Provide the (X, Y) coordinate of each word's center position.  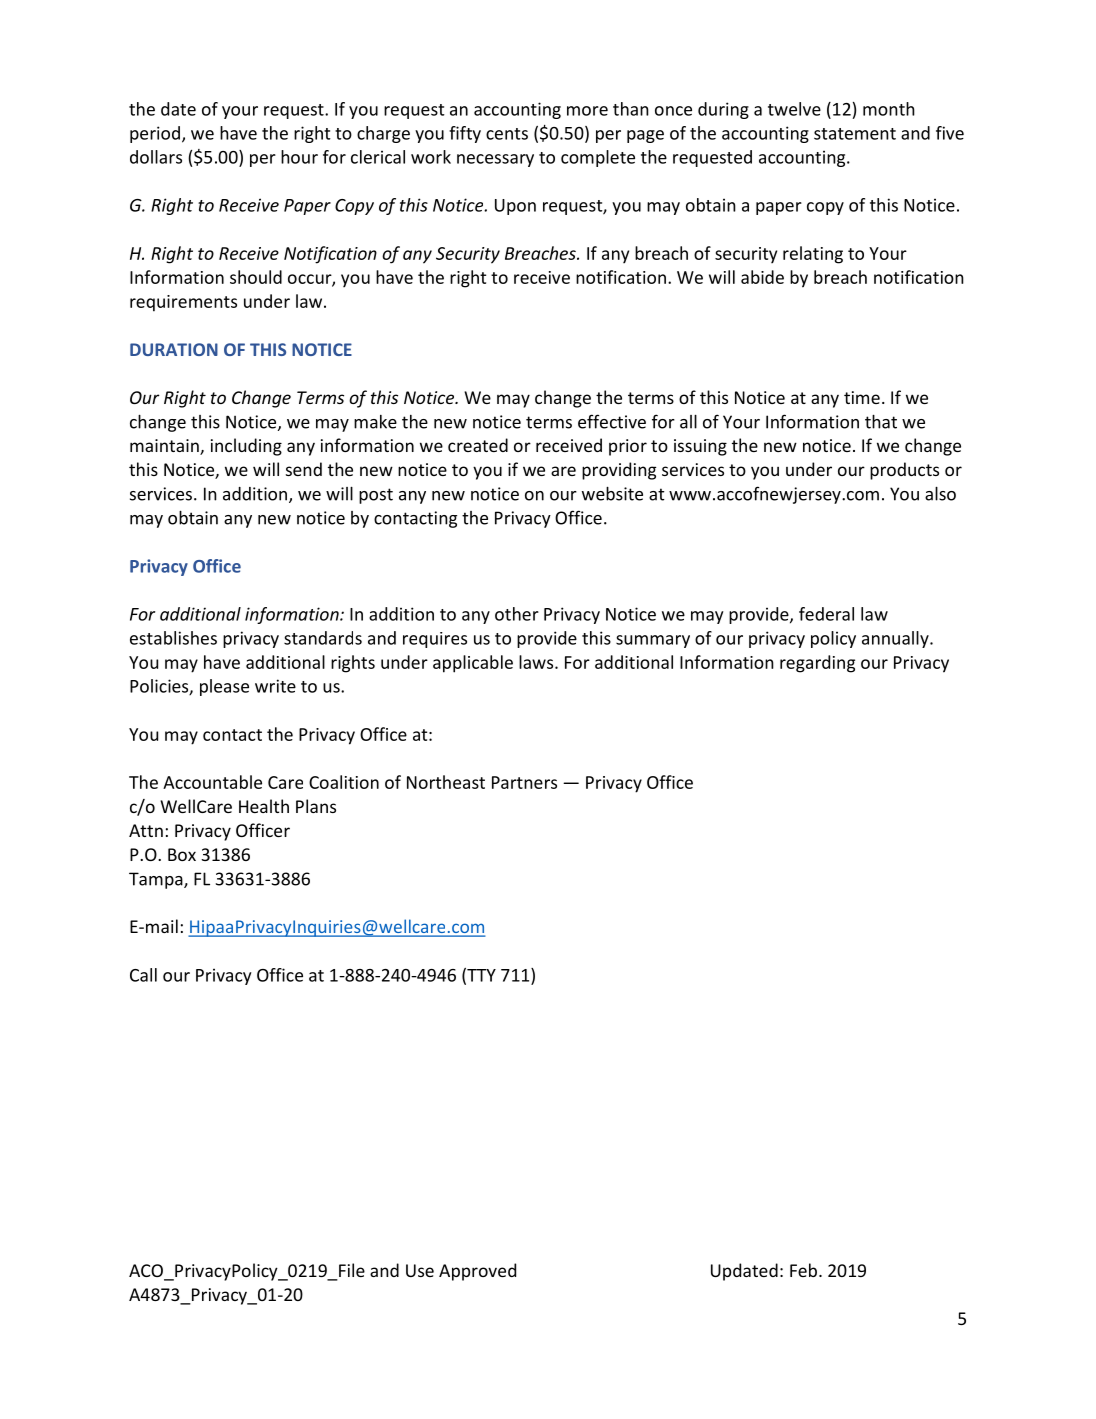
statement (855, 134)
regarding (817, 664)
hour (299, 157)
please (224, 687)
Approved (477, 1272)
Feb (805, 1270)
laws (537, 662)
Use (420, 1270)
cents (507, 134)
